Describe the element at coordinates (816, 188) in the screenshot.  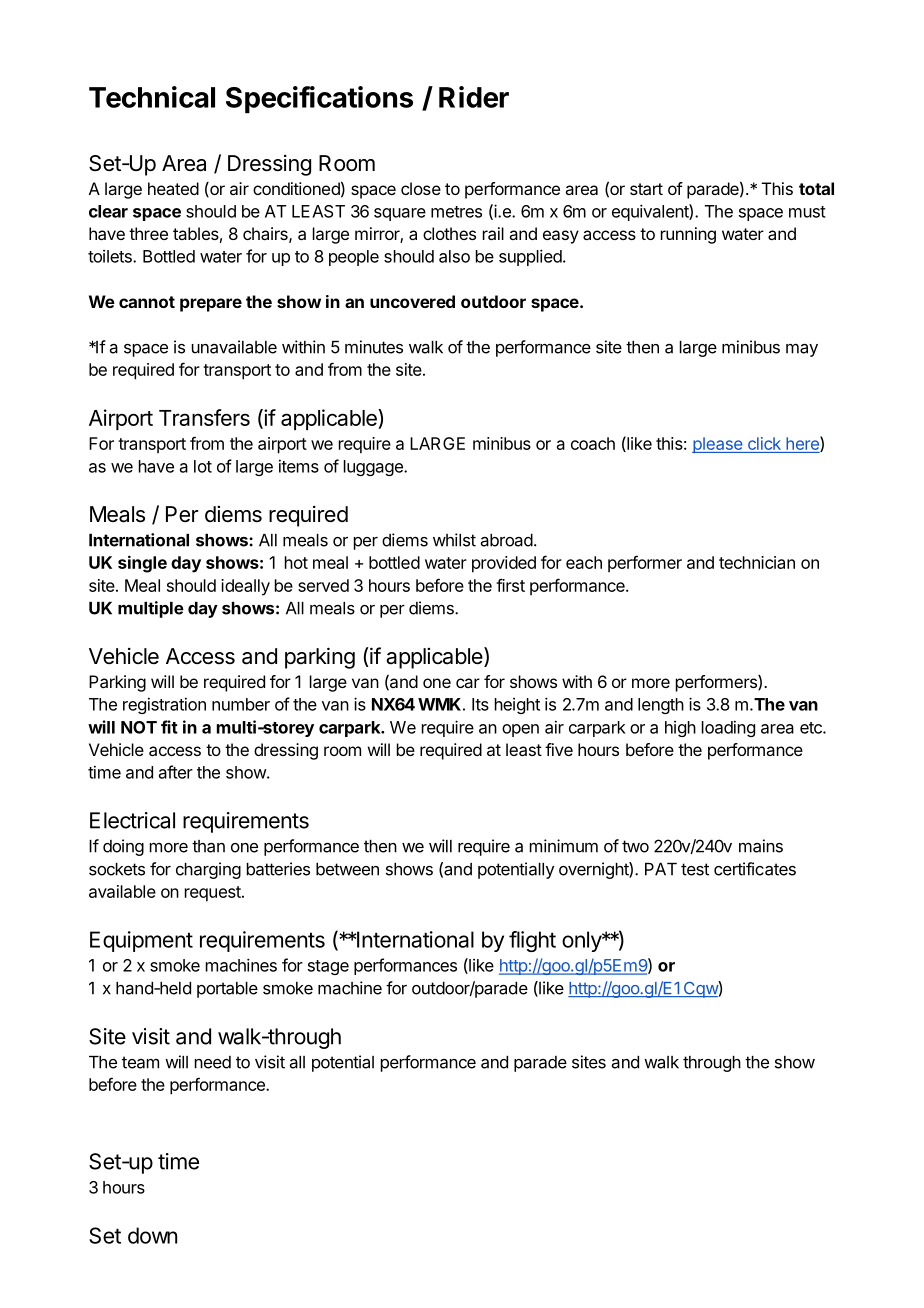
I see `total` at that location.
